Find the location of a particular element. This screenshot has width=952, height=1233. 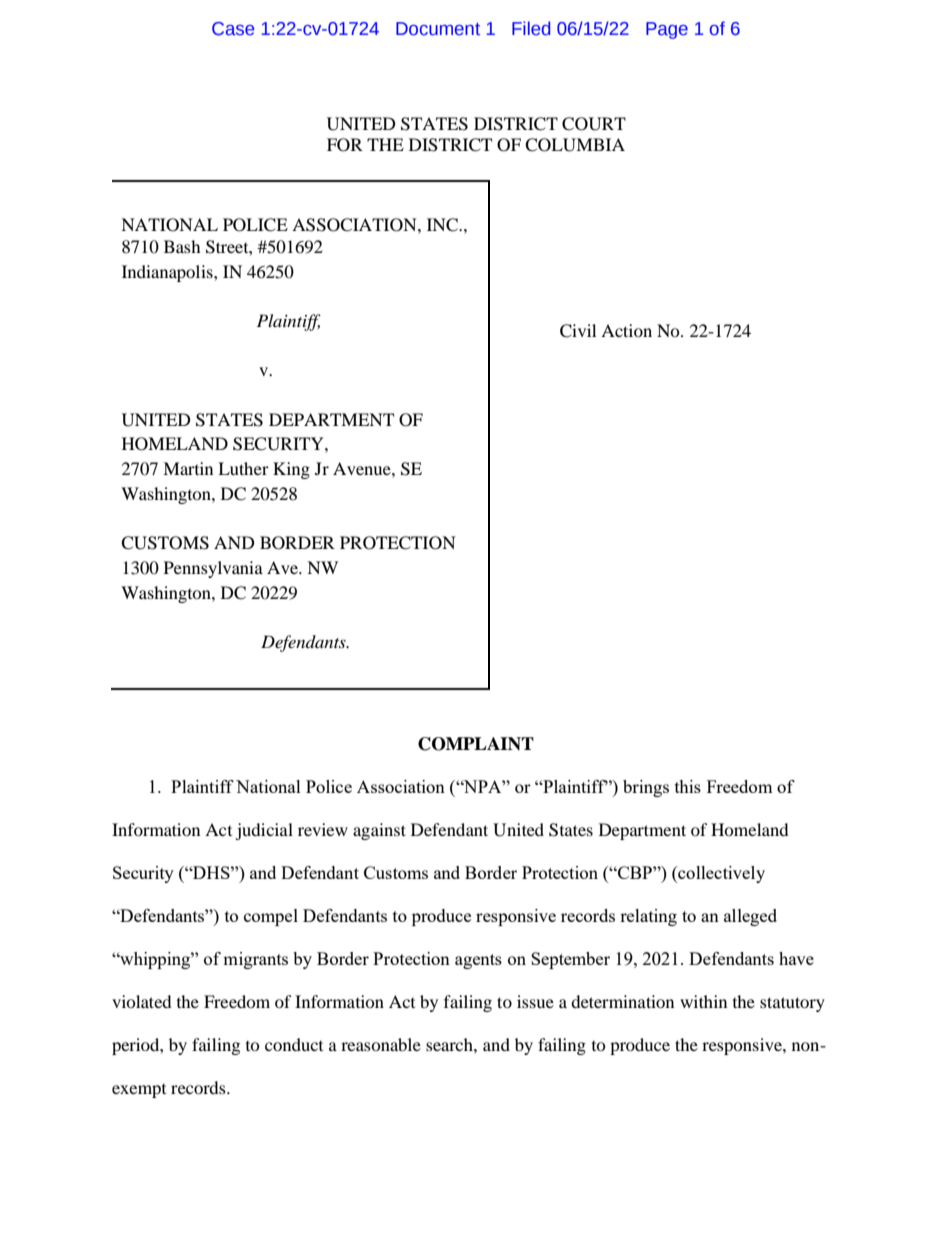

Document is located at coordinates (438, 29).
